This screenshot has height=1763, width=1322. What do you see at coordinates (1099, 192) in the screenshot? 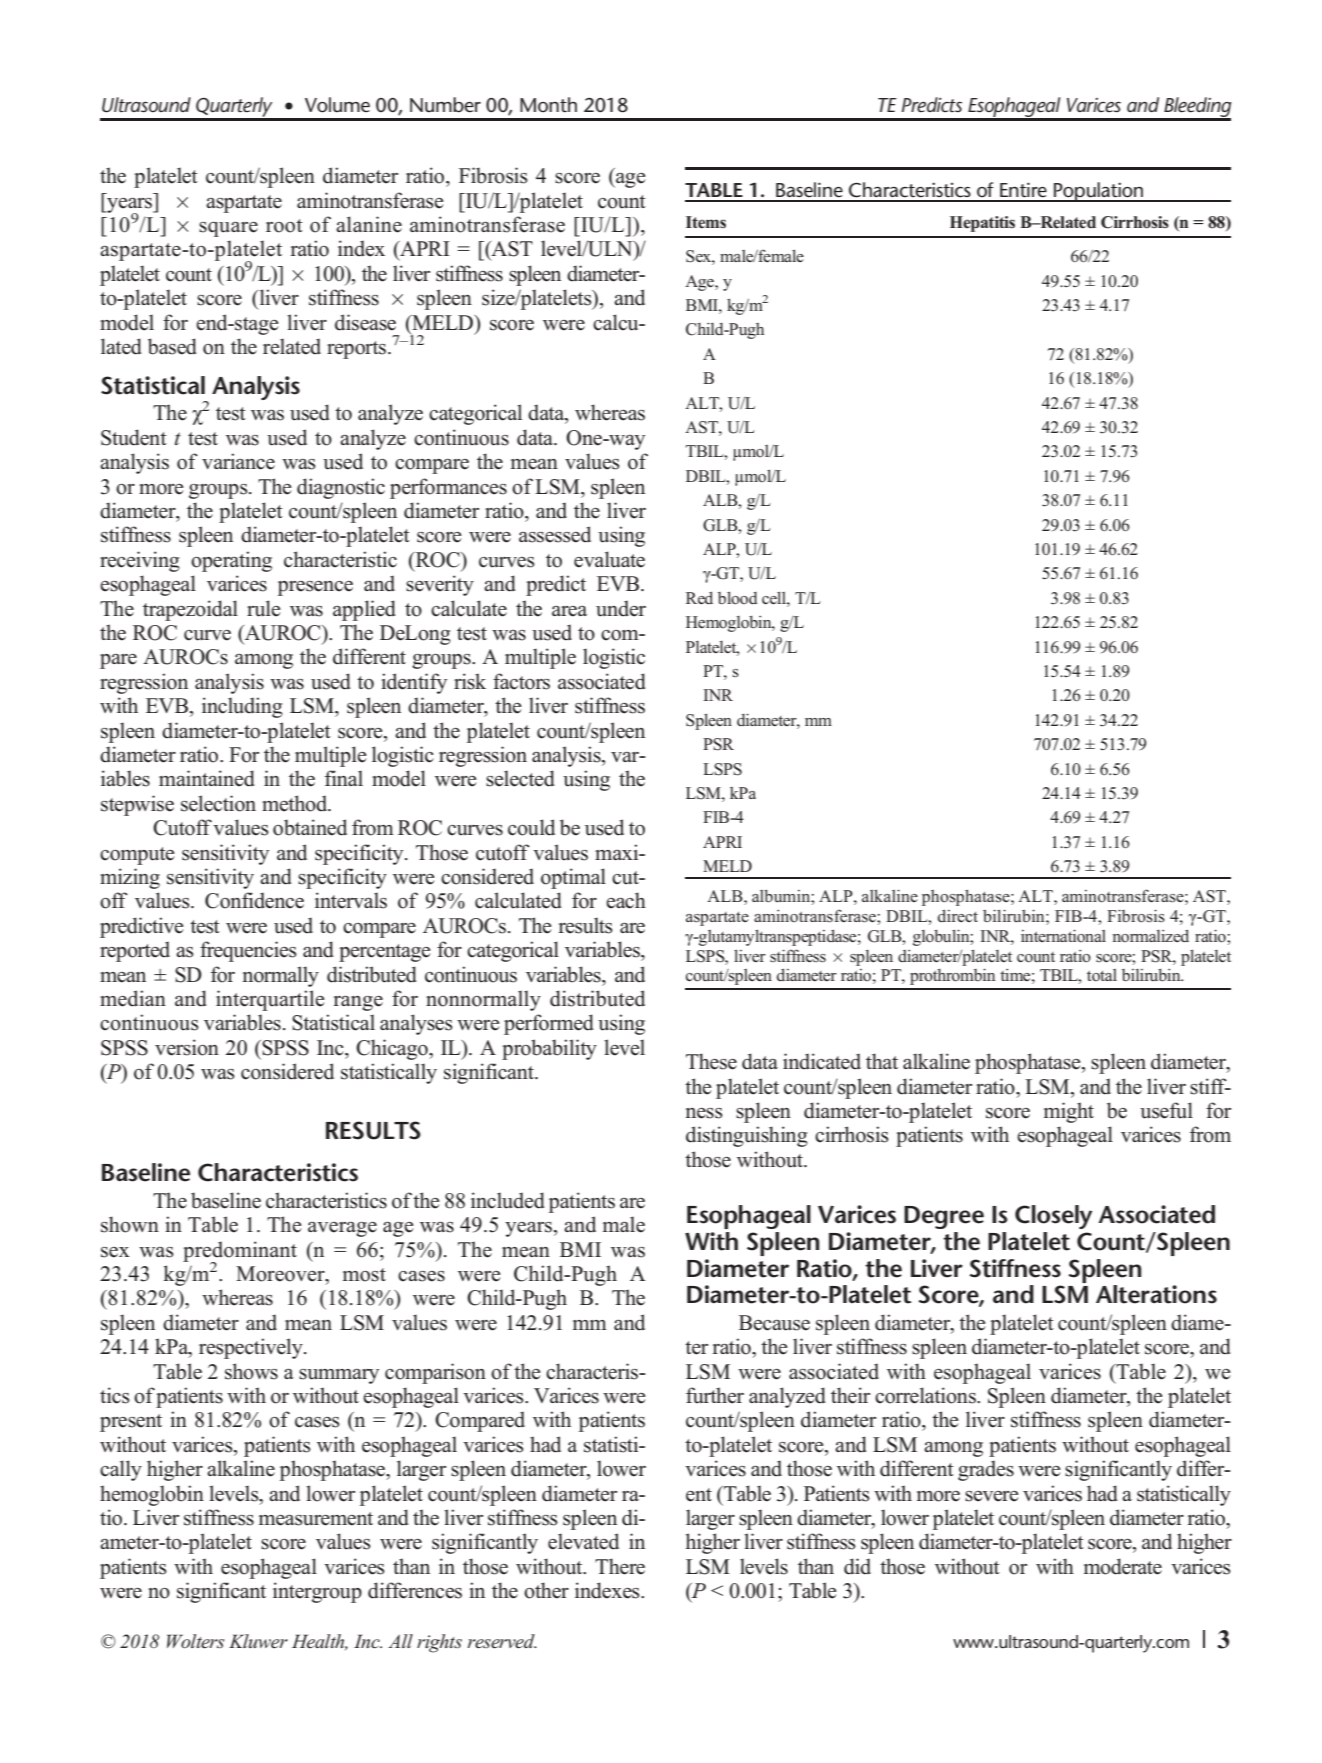
I see `Population` at bounding box center [1099, 192].
